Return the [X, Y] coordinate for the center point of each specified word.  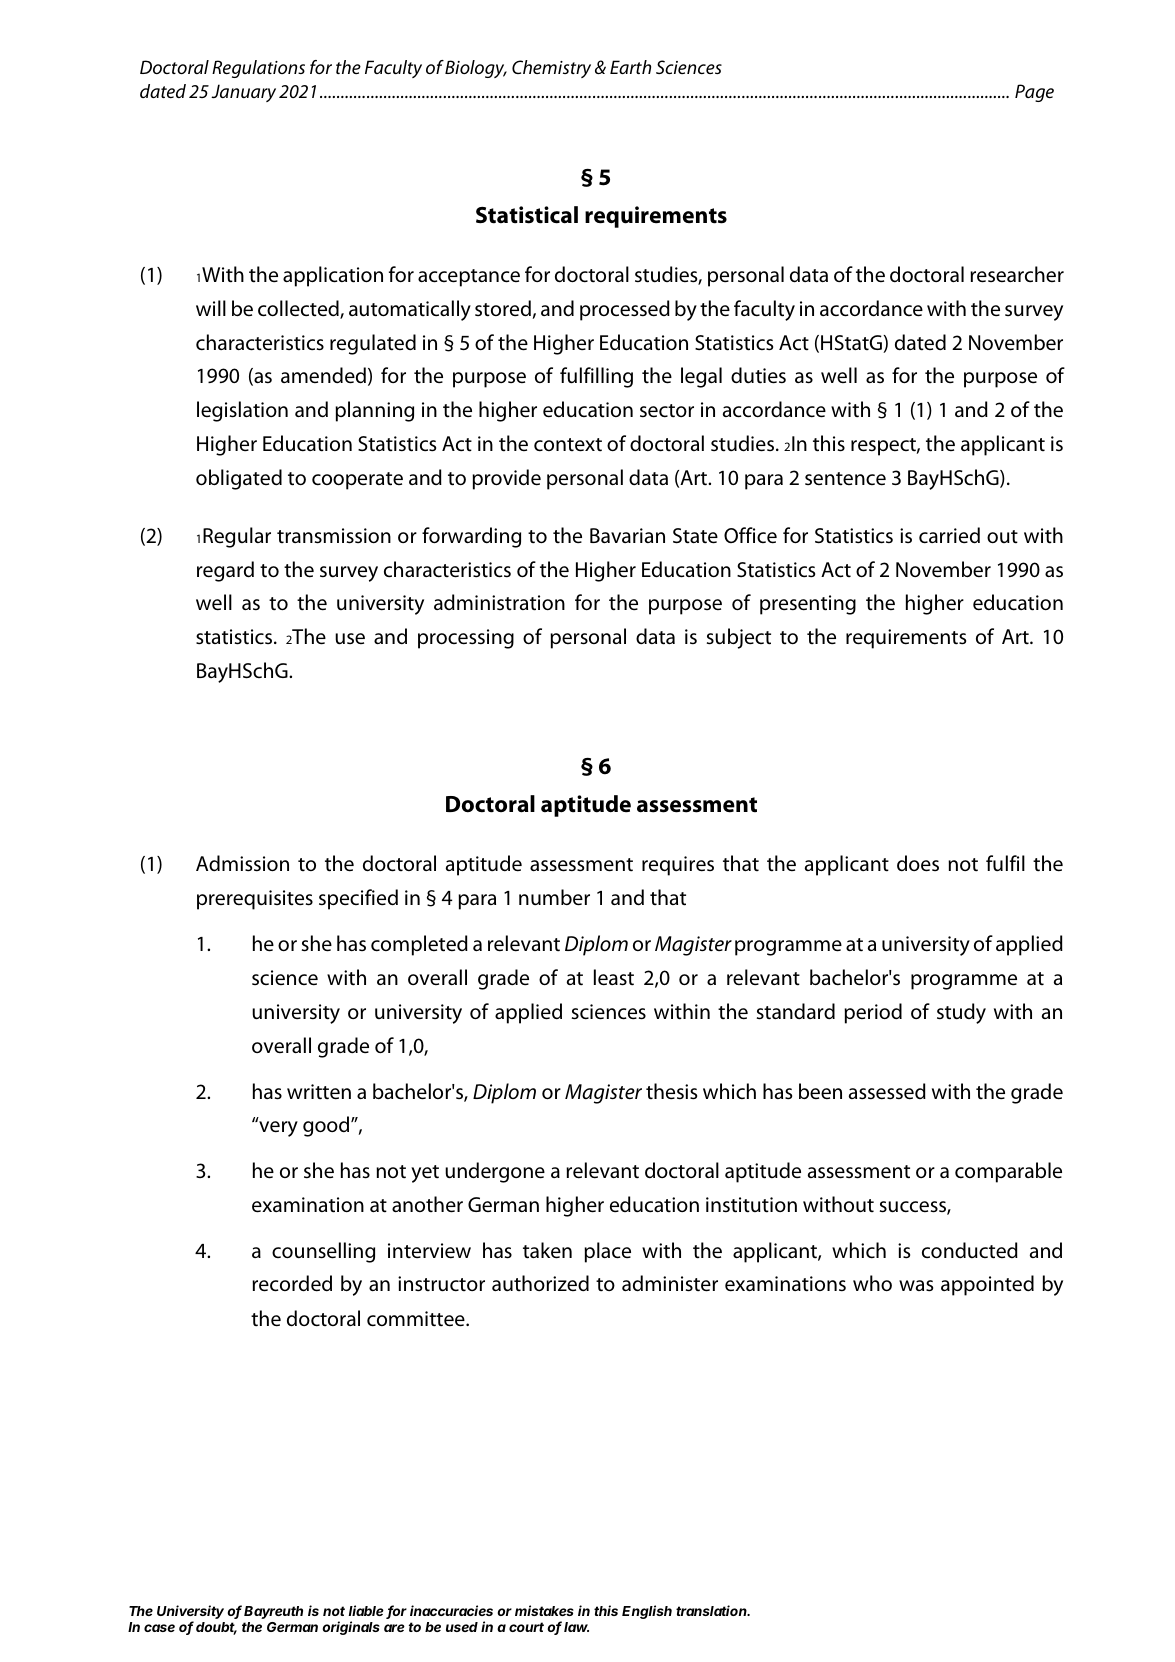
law [576, 1627]
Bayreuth [273, 1612]
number [554, 897]
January [243, 93]
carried [949, 535]
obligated [239, 479]
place [607, 1252]
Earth [630, 67]
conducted [970, 1250]
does [918, 863]
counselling [323, 1252]
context [568, 445]
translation [713, 1610]
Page [1034, 93]
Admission [242, 863]
